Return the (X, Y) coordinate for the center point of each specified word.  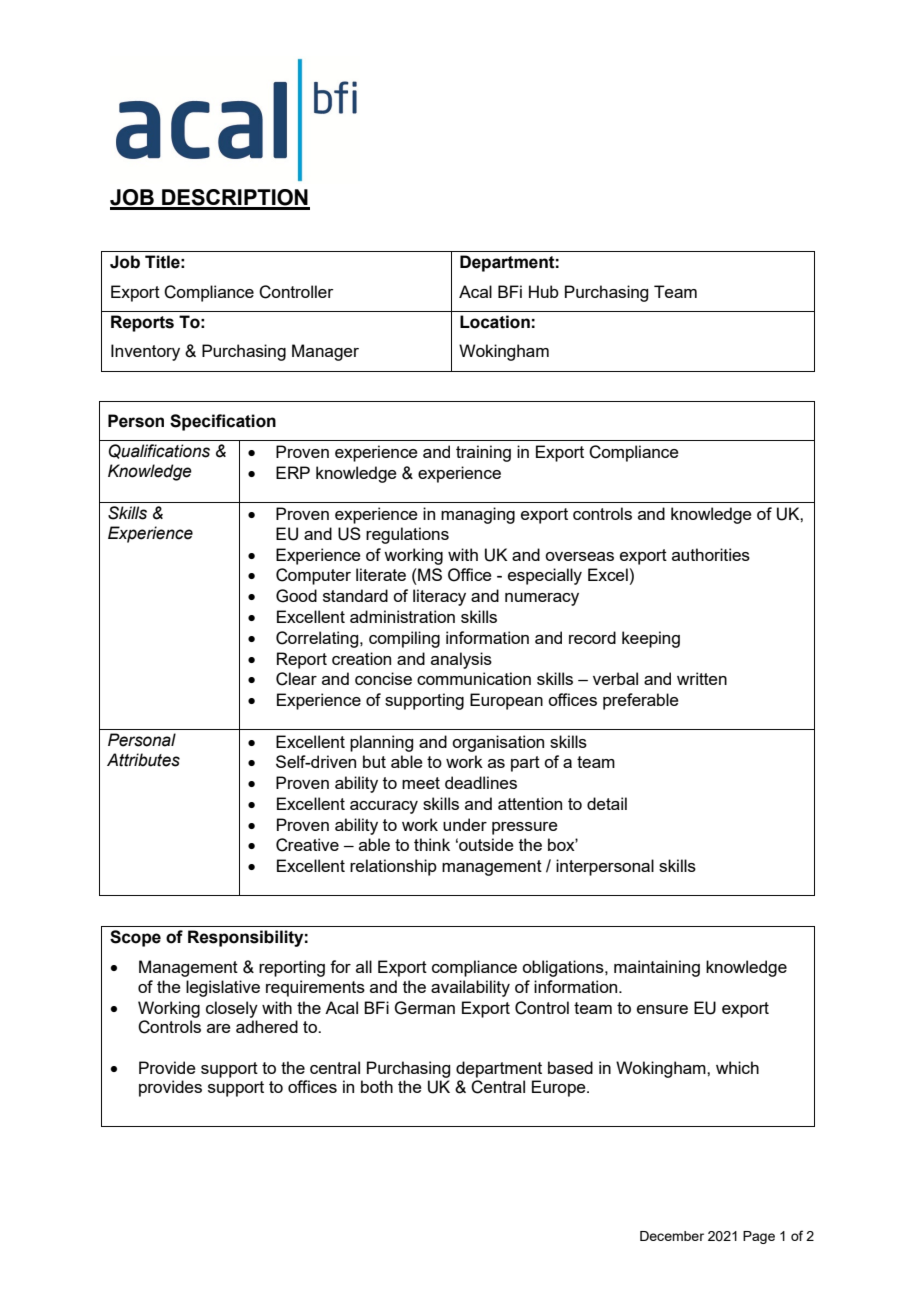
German (424, 1008)
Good (296, 596)
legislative (223, 988)
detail (607, 803)
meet (421, 783)
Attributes (143, 760)
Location (495, 322)
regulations (407, 535)
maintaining (657, 968)
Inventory (145, 352)
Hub (544, 291)
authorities (711, 554)
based (570, 1067)
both (377, 1086)
